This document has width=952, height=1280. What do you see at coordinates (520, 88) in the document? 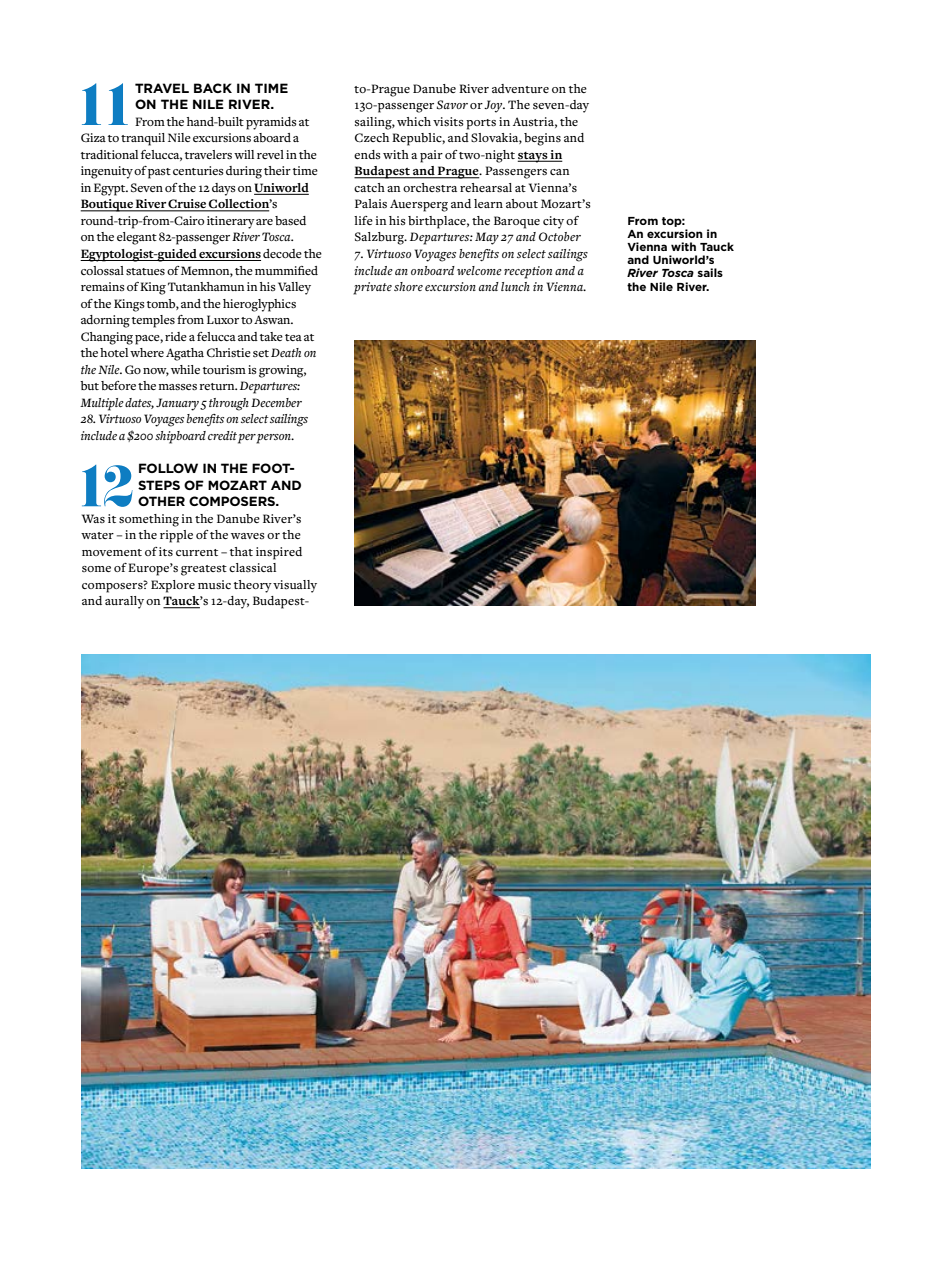
I see `adventure` at bounding box center [520, 88].
